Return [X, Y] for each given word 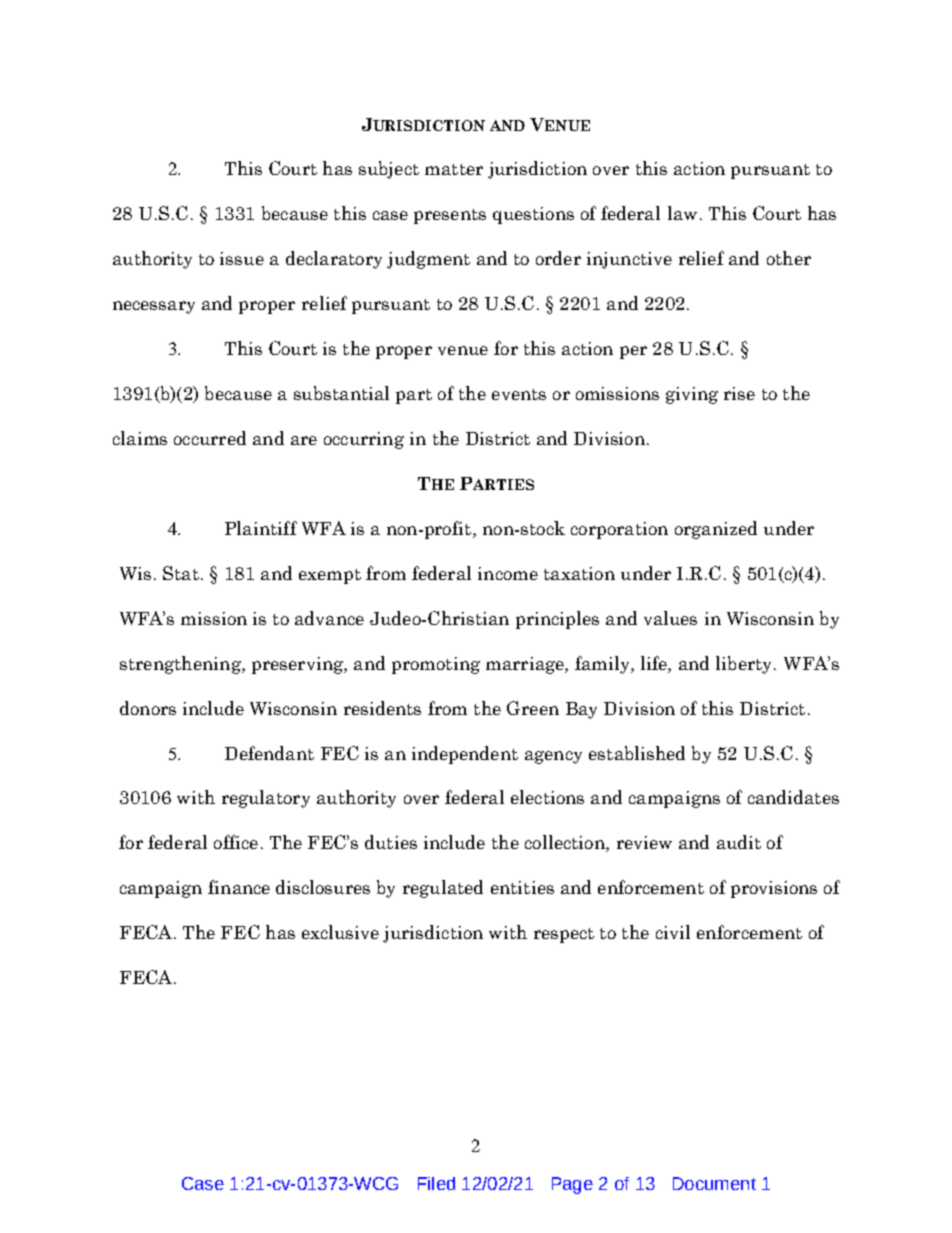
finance [239, 887]
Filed [436, 1183]
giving [692, 395]
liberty [745, 665]
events [519, 394]
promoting [436, 665]
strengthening [181, 665]
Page [572, 1185]
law [682, 213]
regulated [443, 889]
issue [242, 258]
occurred [210, 438]
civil [673, 932]
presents [450, 216]
